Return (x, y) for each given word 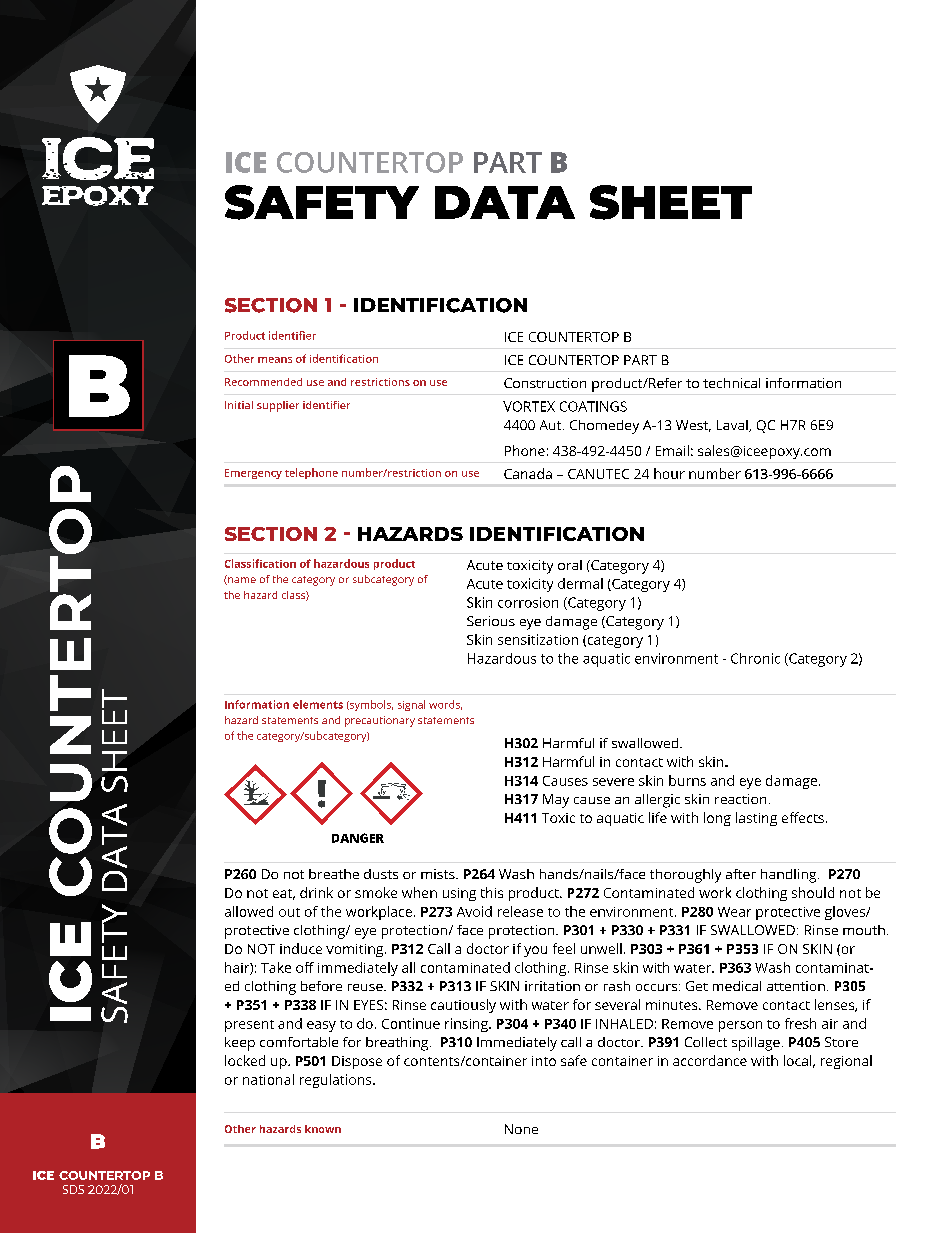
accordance (710, 1060)
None (521, 1129)
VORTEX (529, 406)
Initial (239, 405)
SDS (73, 1189)
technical (731, 383)
